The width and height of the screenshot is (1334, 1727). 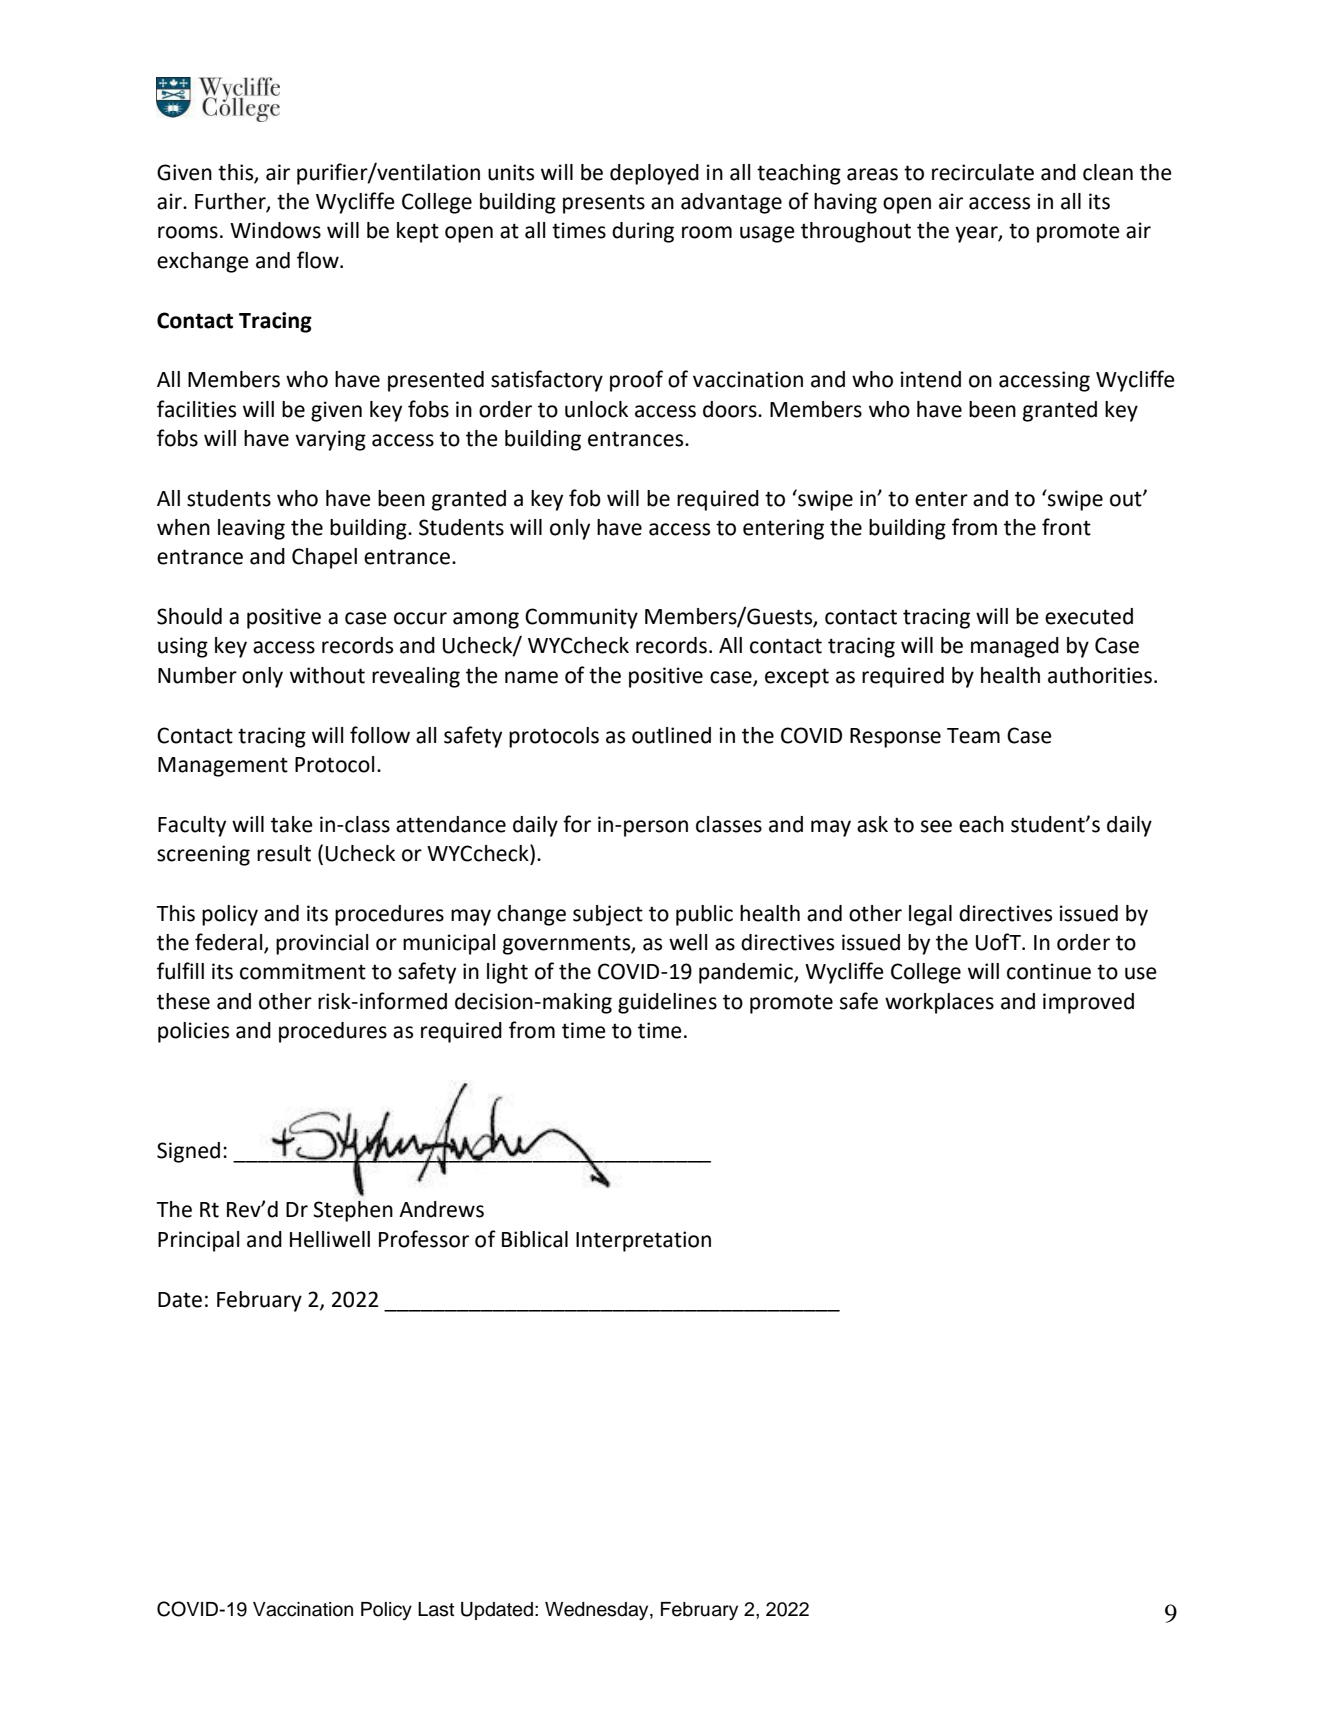 I want to click on Interpretation, so click(x=643, y=1241).
